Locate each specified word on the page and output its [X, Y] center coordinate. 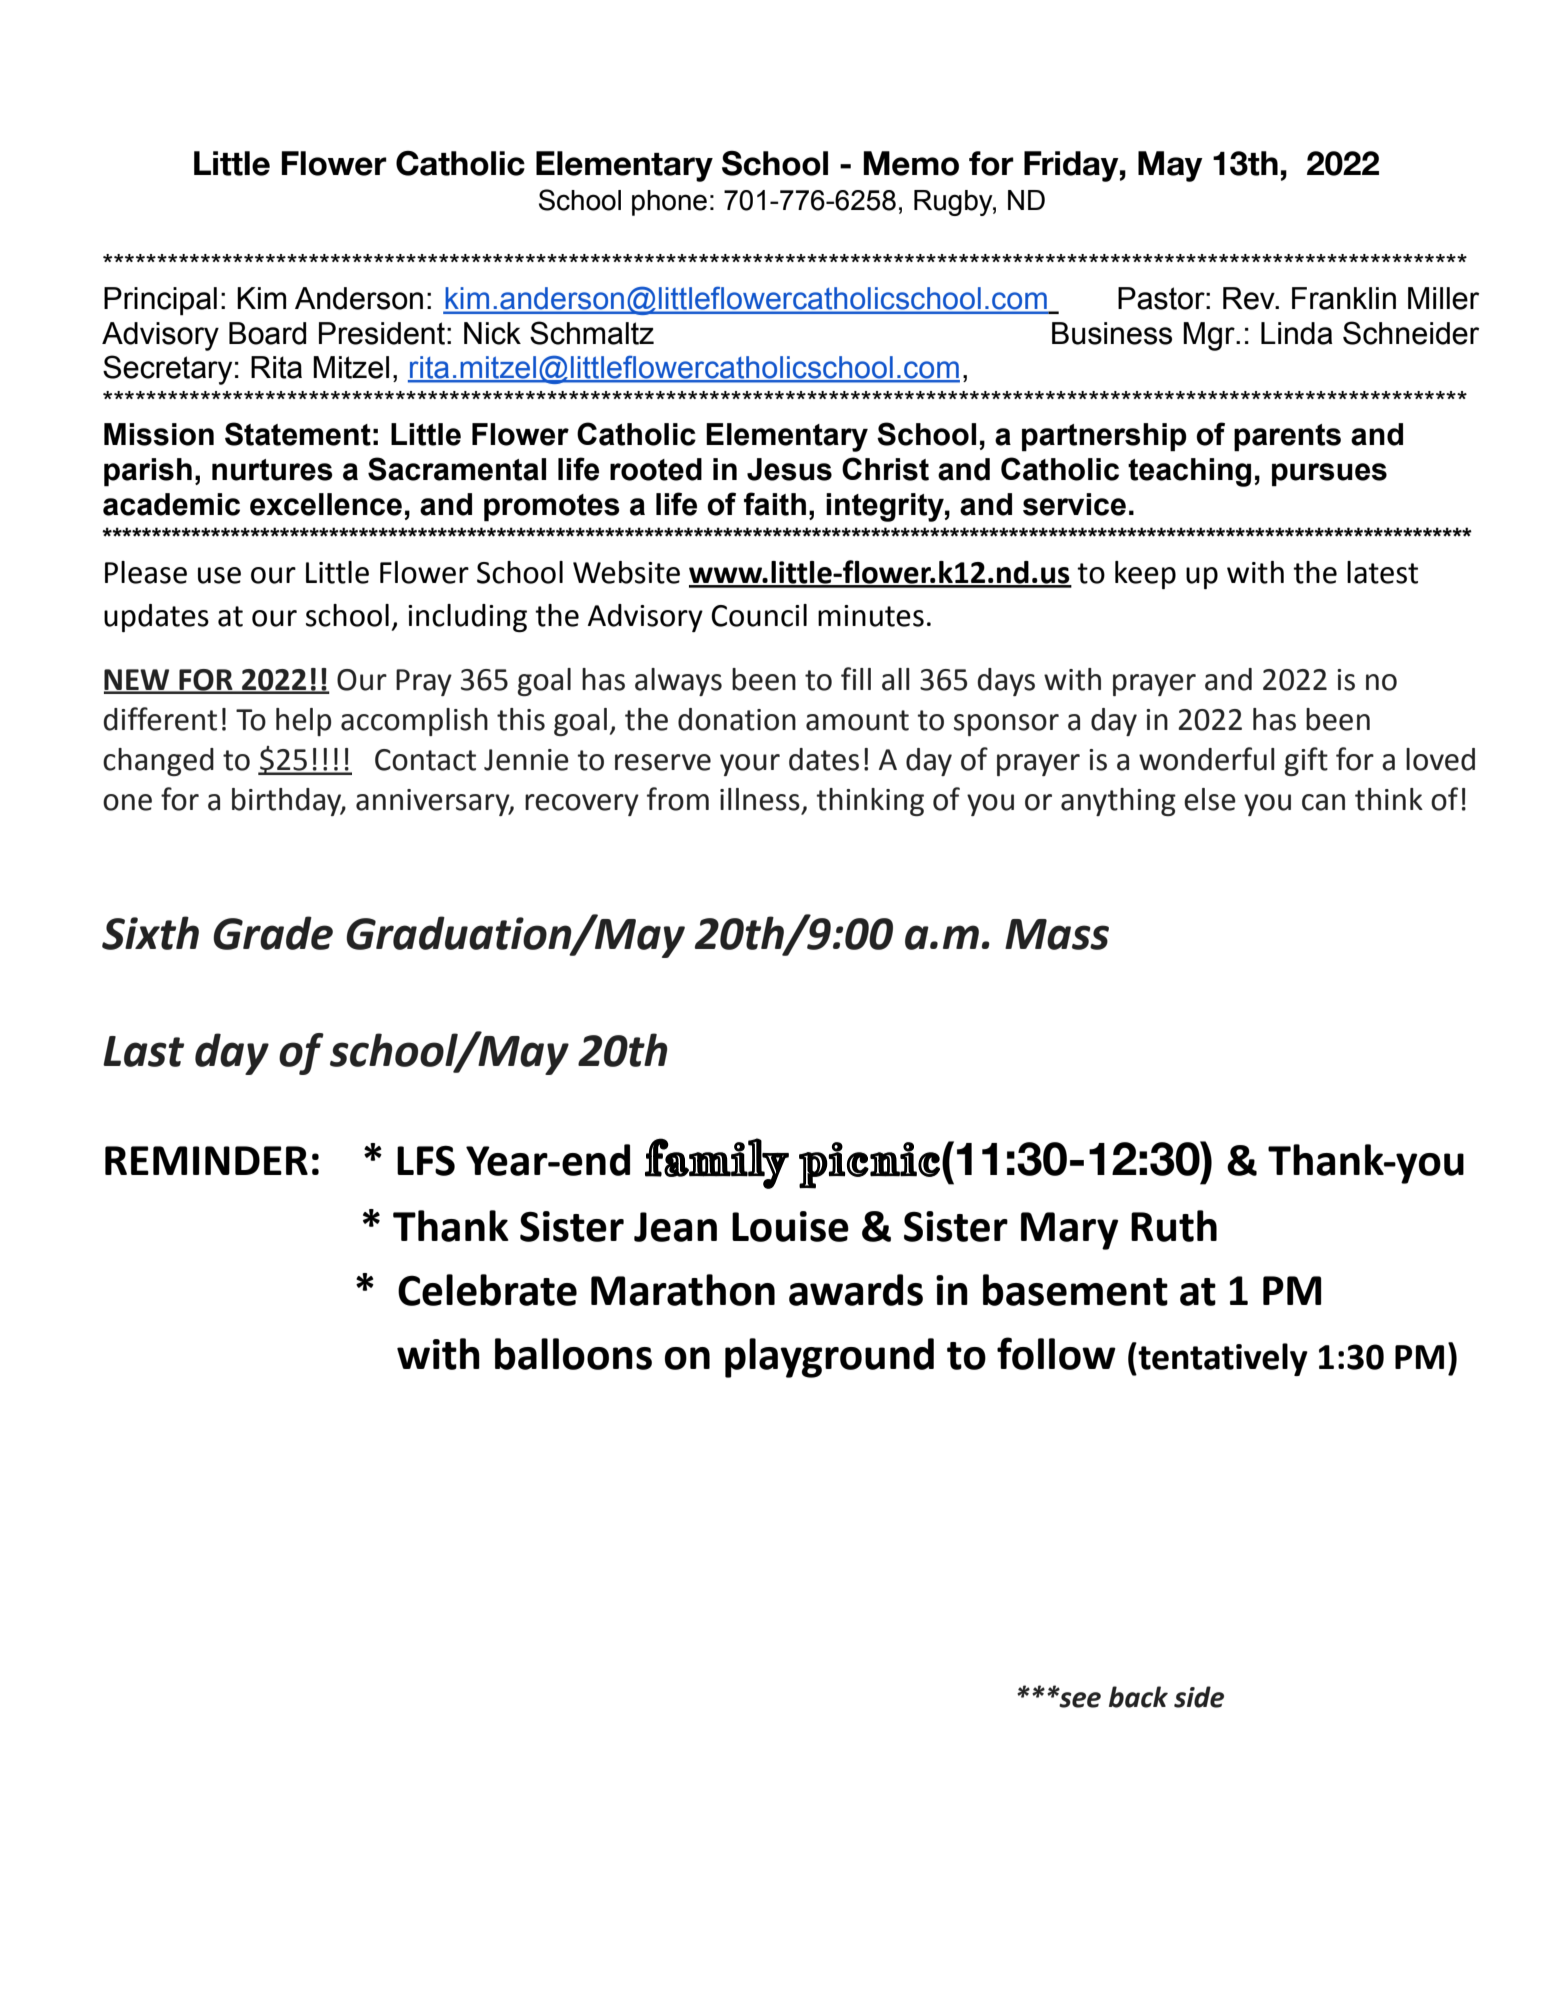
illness [760, 799]
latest [1382, 572]
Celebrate [487, 1290]
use [219, 575]
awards [856, 1290]
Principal [160, 301]
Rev [1250, 298]
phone [669, 203]
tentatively [1222, 1359]
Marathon [683, 1290]
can [1323, 802]
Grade [273, 933]
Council [759, 615]
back [1138, 1697]
